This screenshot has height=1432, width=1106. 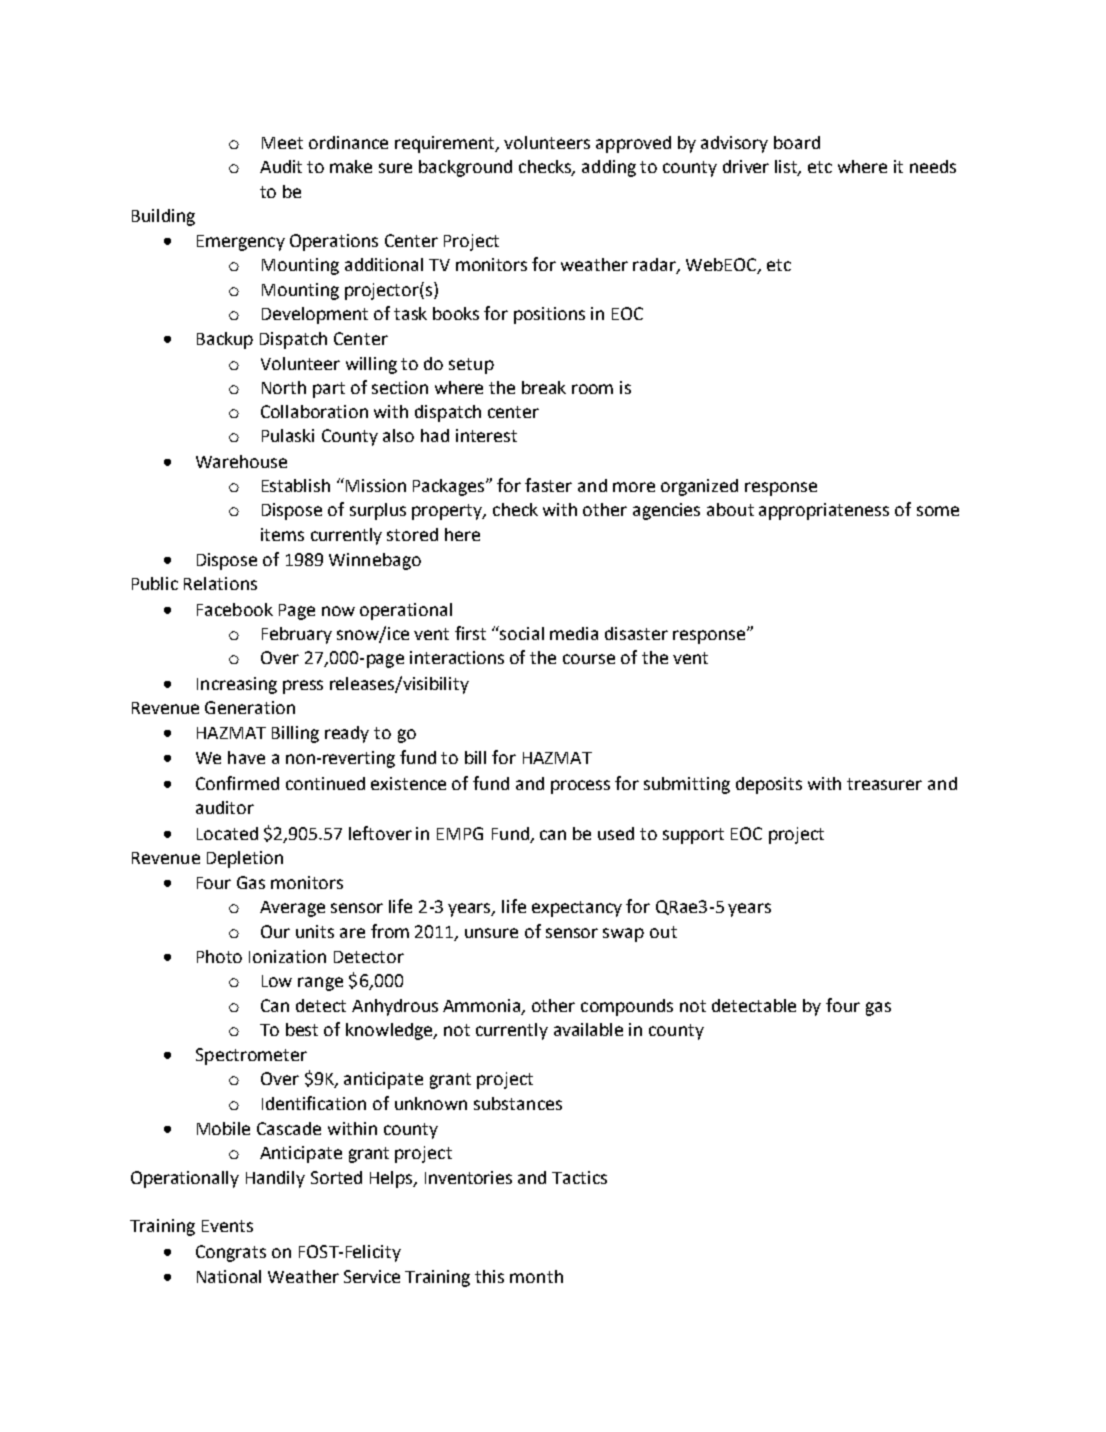 What do you see at coordinates (769, 785) in the screenshot?
I see `deposits` at bounding box center [769, 785].
